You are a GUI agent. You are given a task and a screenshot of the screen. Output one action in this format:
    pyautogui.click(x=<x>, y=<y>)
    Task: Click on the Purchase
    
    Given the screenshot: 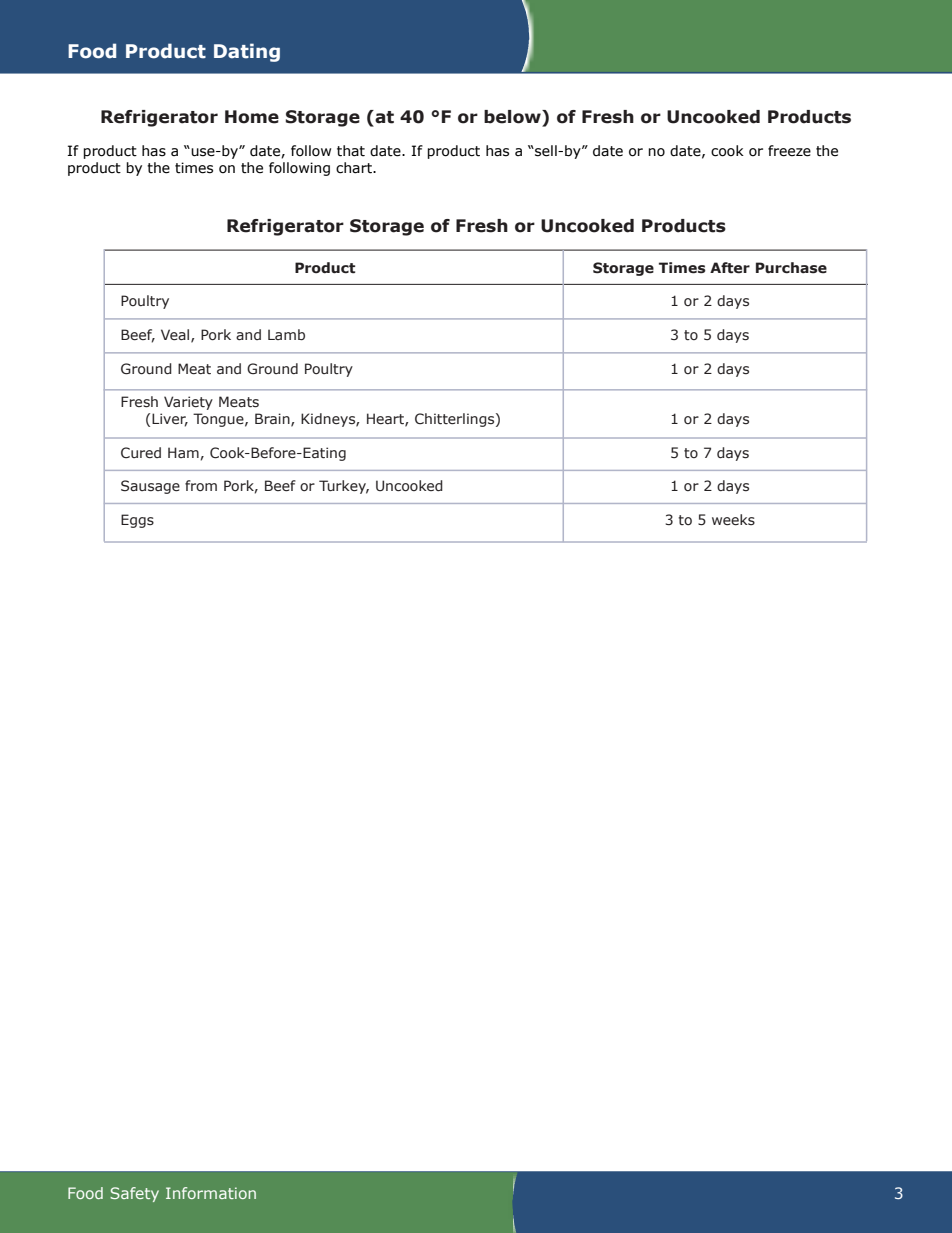 What is the action you would take?
    pyautogui.click(x=791, y=268)
